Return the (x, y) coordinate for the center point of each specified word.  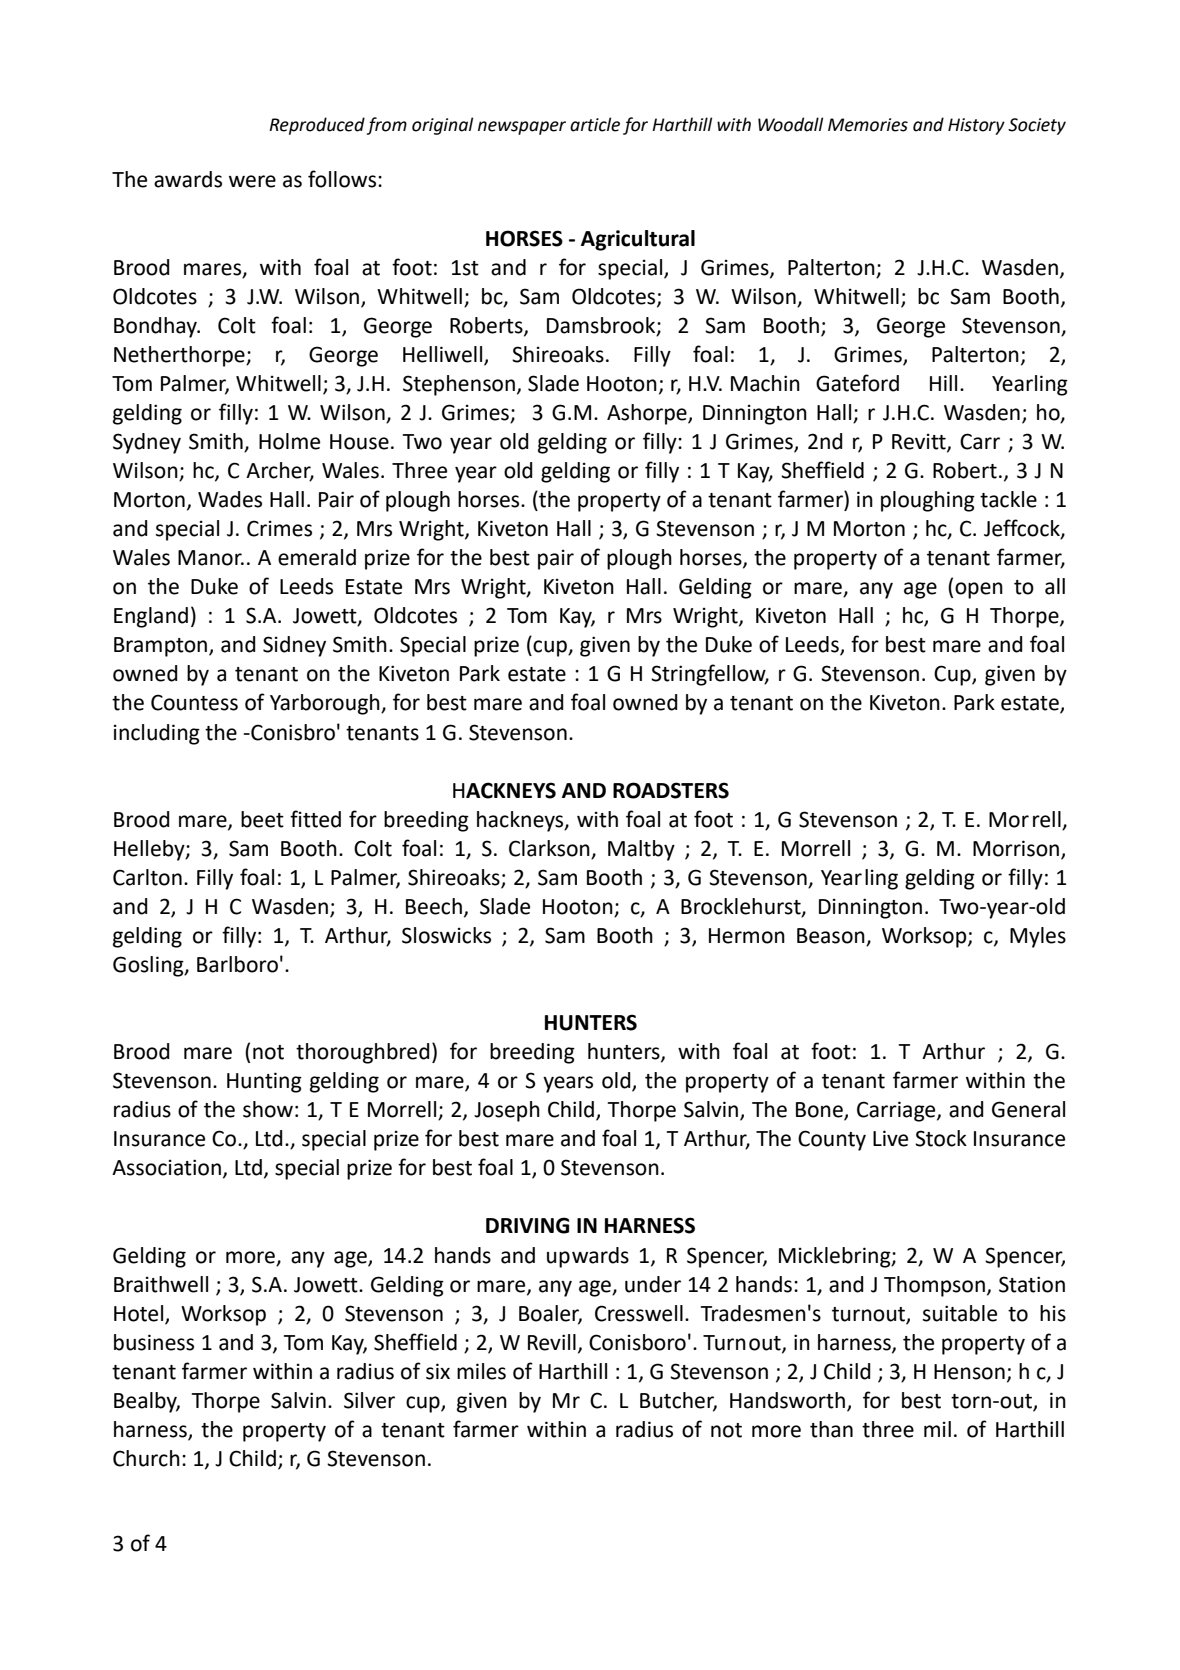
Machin (765, 383)
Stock (941, 1138)
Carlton (147, 877)
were (252, 181)
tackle (1008, 499)
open (979, 590)
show (268, 1109)
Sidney (294, 646)
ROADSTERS (671, 790)
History (976, 126)
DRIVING (527, 1225)
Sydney (147, 443)
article (595, 124)
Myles (1038, 937)
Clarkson (549, 848)
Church (146, 1458)
